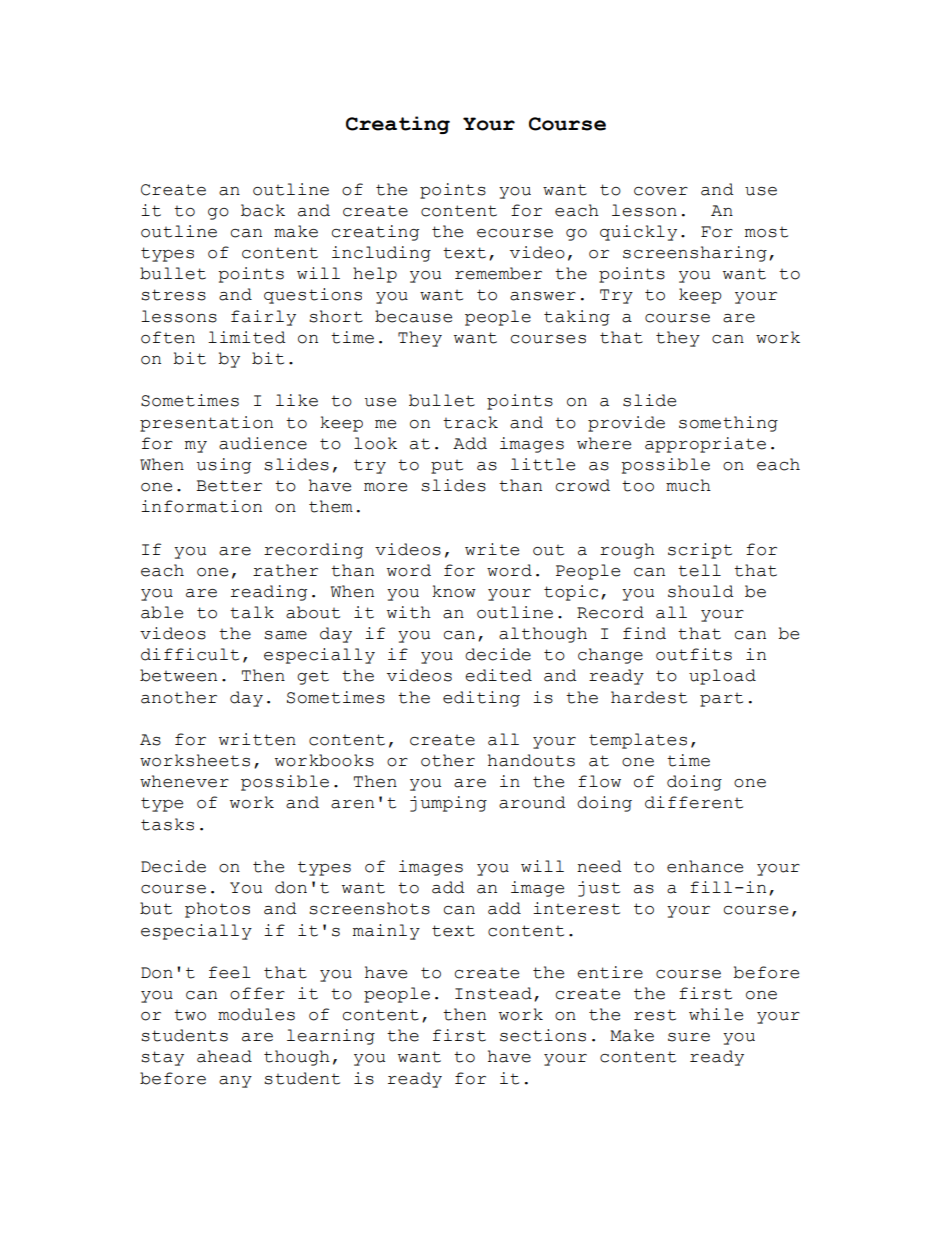 This document has height=1233, width=952. I want to click on enhance, so click(705, 866).
